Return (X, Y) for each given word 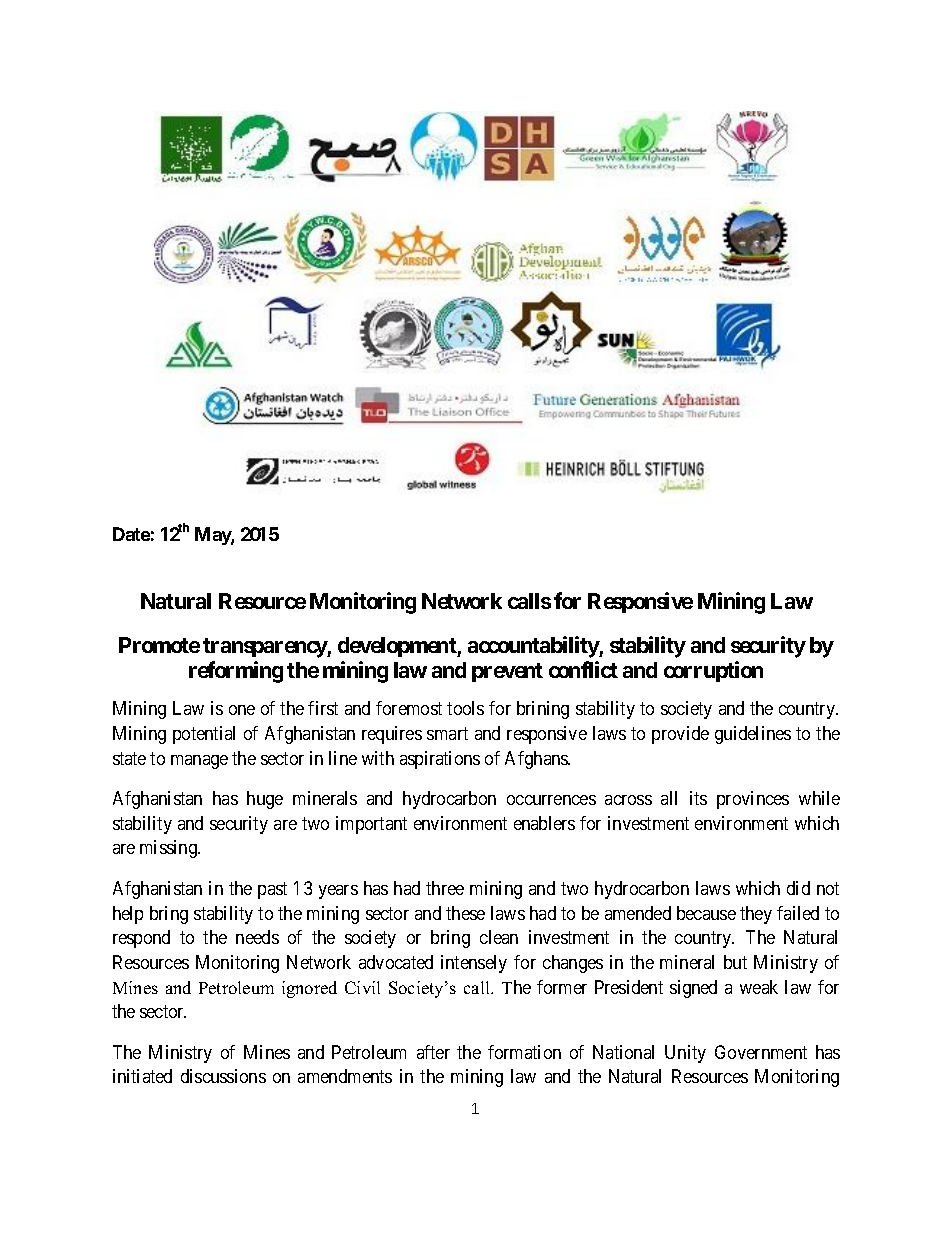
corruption (713, 671)
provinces (753, 800)
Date (131, 534)
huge (265, 800)
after (433, 1052)
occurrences (551, 800)
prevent (507, 672)
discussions (223, 1076)
